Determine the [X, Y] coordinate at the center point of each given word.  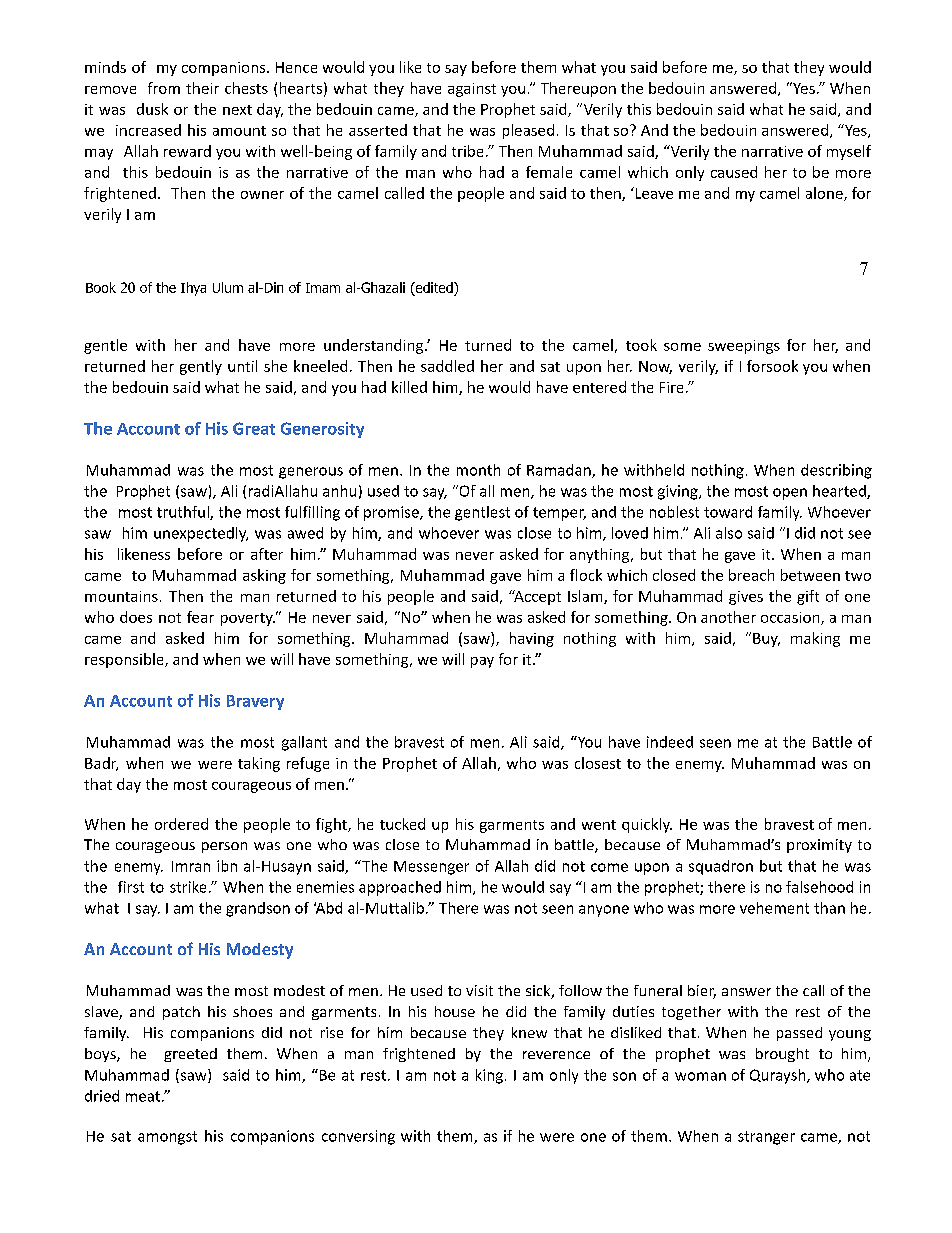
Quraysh [779, 1076]
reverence [556, 1055]
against [472, 90]
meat [144, 1096]
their [202, 88]
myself [849, 152]
